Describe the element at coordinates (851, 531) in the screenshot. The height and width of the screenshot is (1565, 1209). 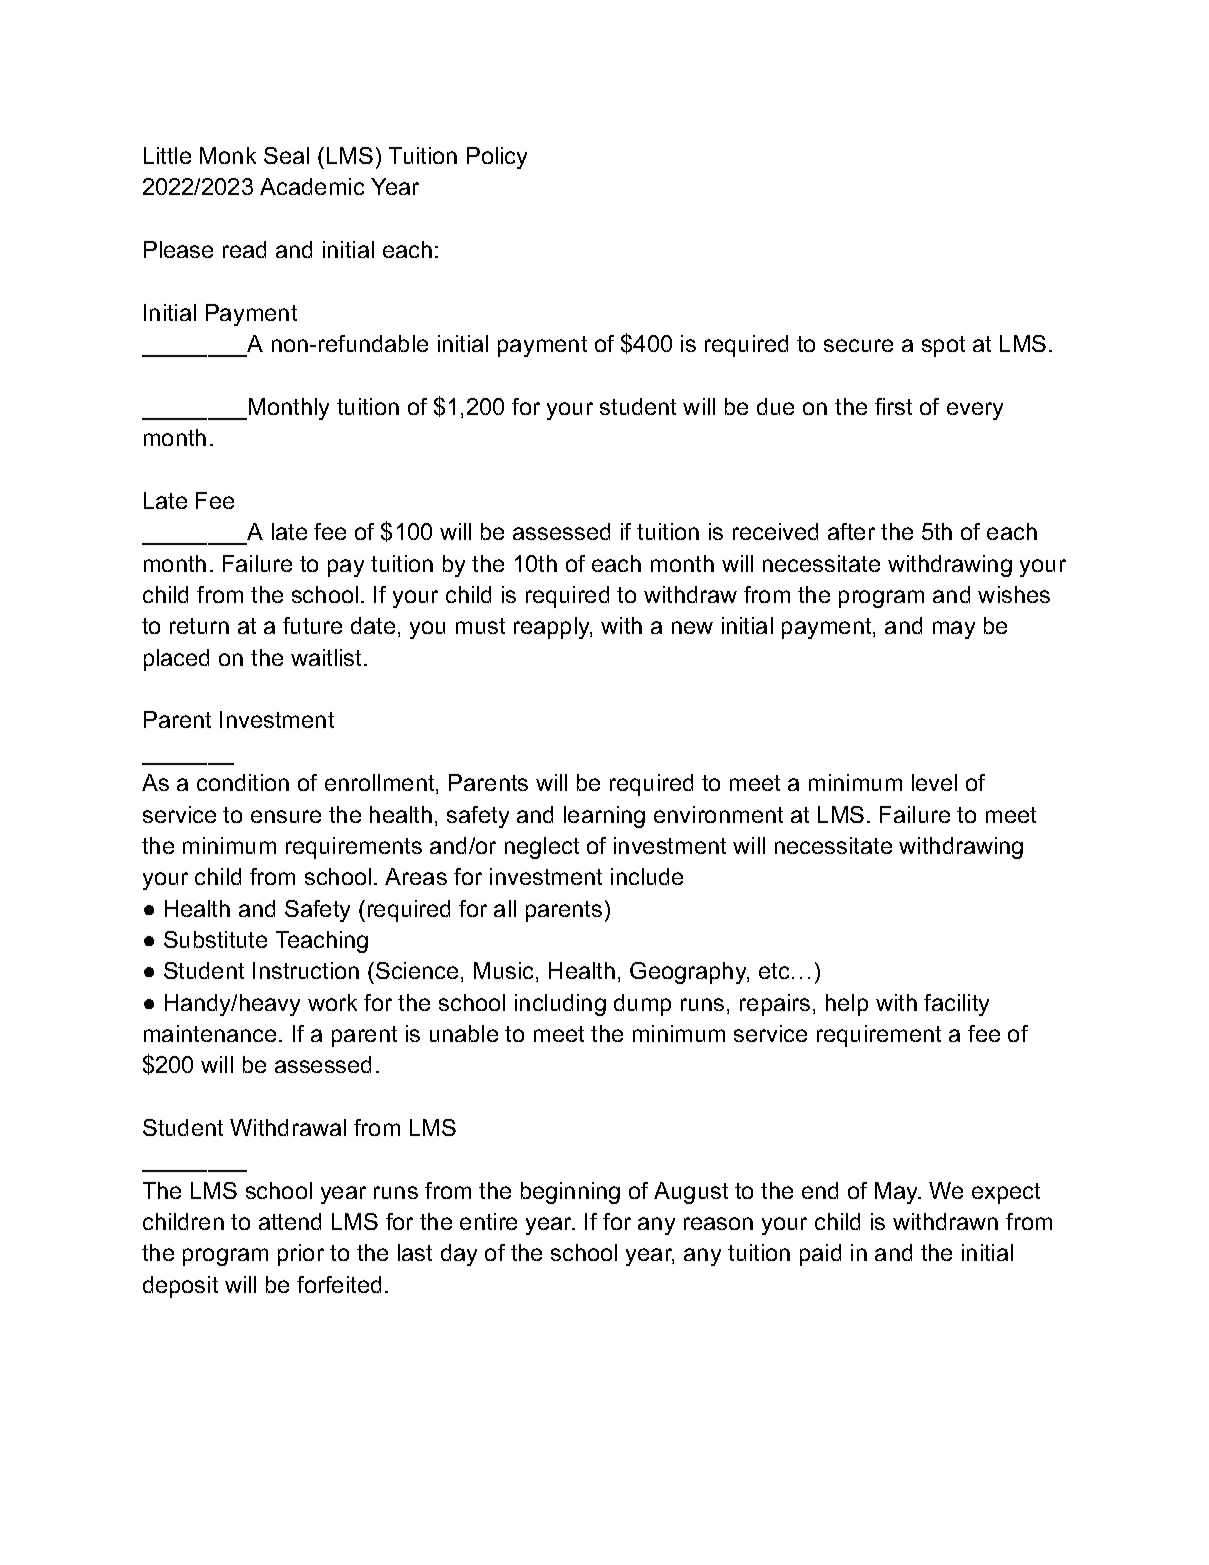
I see `after` at that location.
